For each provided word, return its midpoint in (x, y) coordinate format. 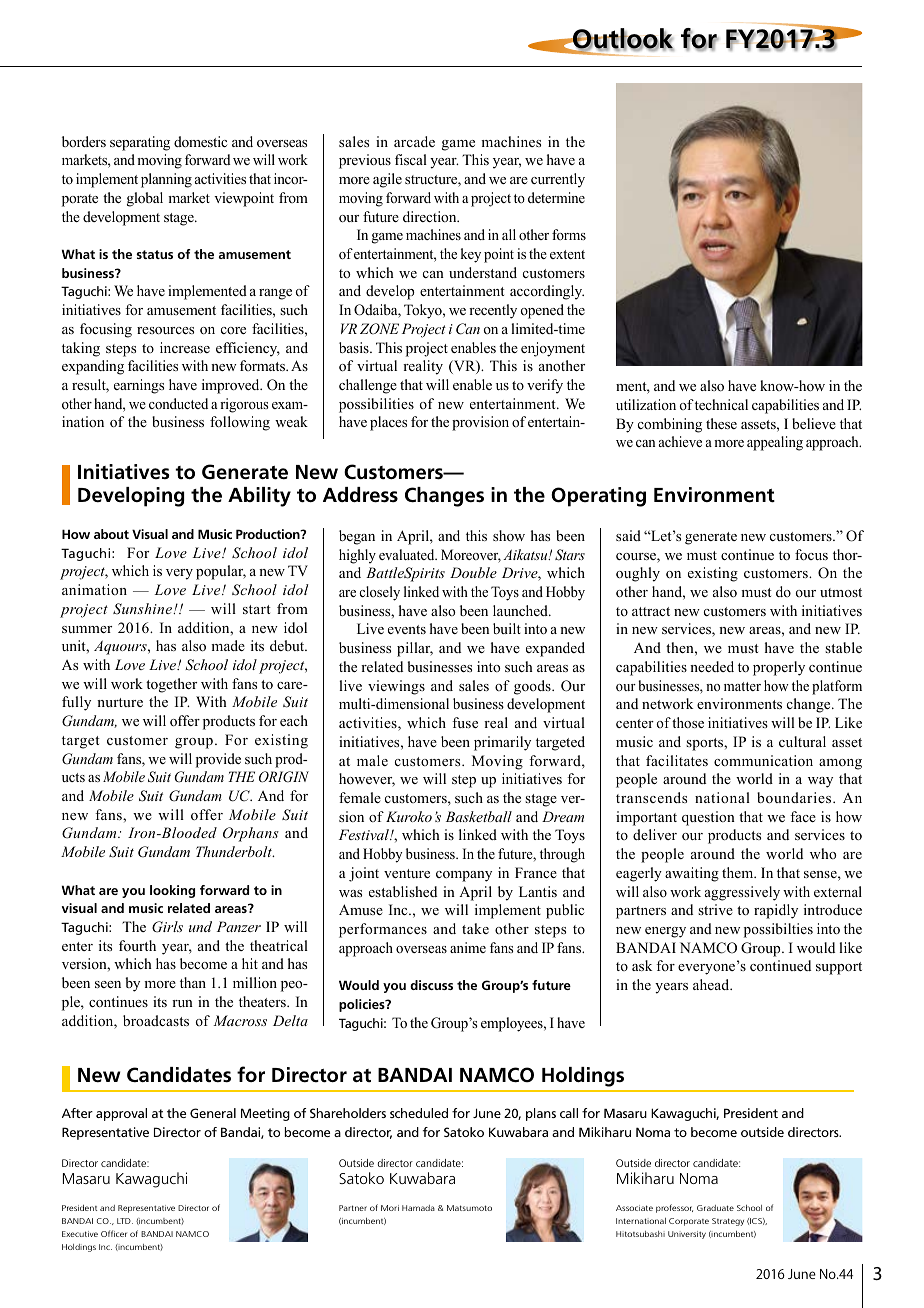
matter (742, 686)
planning (166, 180)
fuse (465, 722)
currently (558, 180)
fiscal (411, 159)
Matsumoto (469, 1208)
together (171, 685)
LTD (125, 1221)
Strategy (728, 1222)
